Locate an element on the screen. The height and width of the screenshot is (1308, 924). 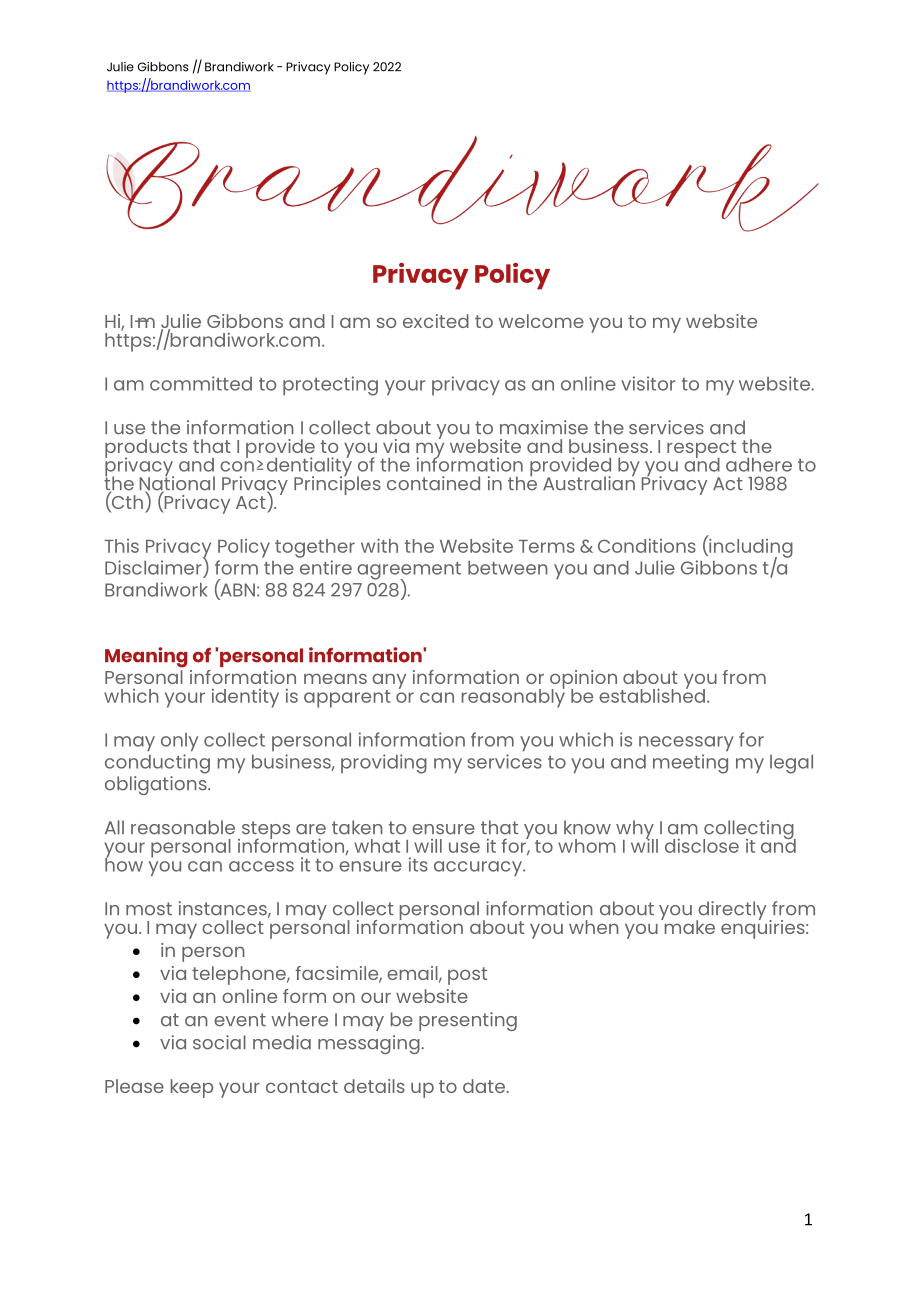
visitor is located at coordinates (648, 383).
